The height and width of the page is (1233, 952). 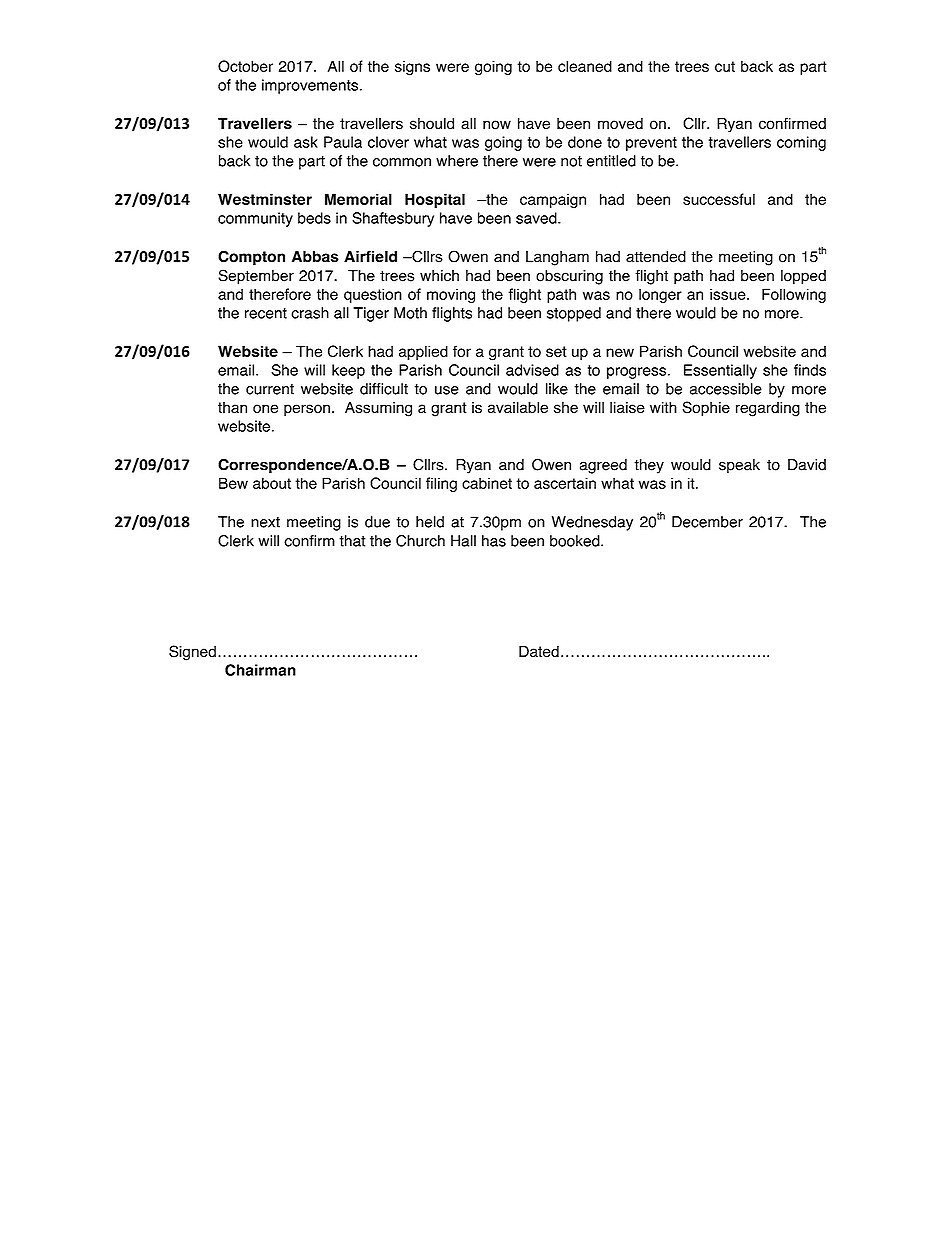 What do you see at coordinates (272, 483) in the page?
I see `about` at bounding box center [272, 483].
